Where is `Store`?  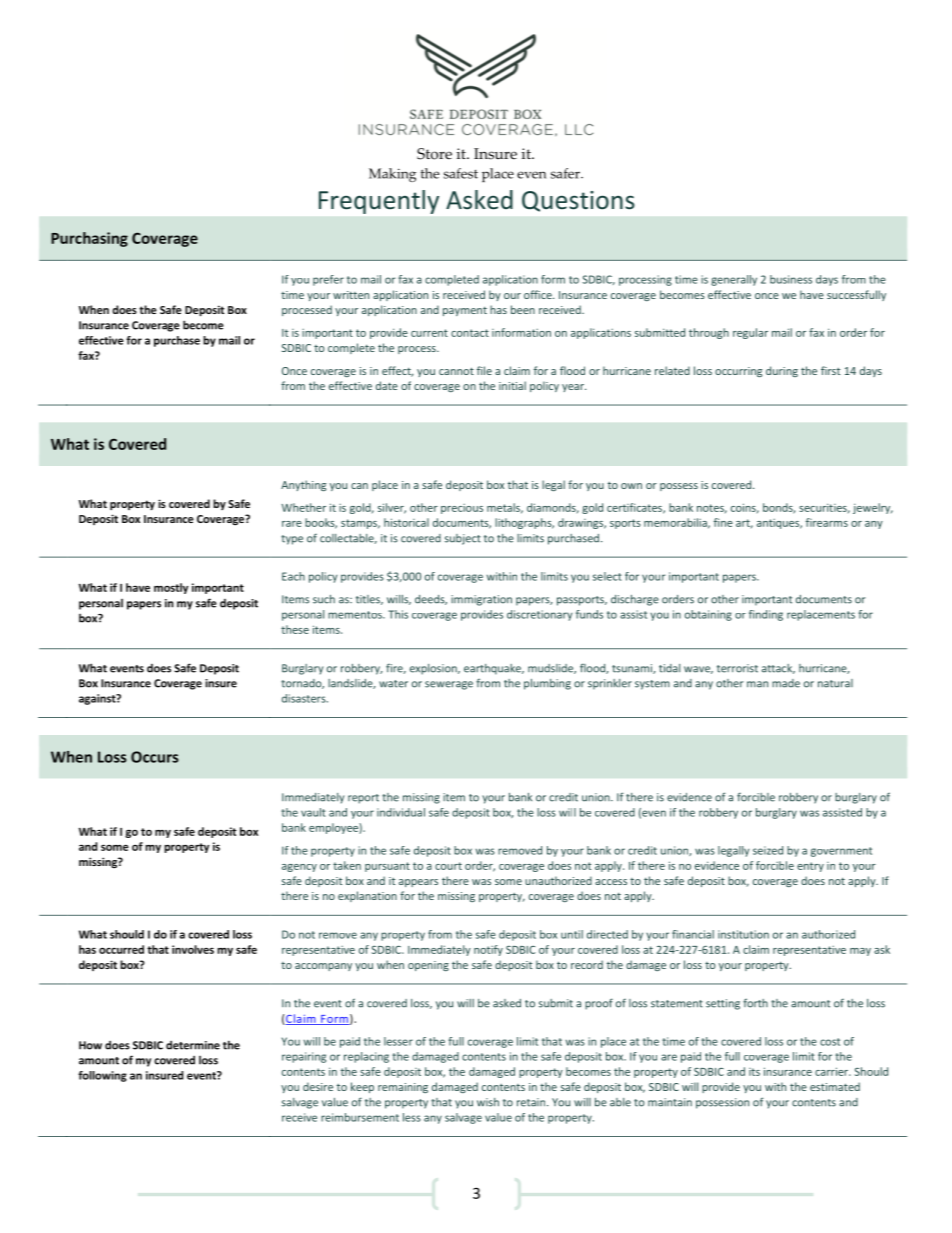
Store is located at coordinates (434, 154).
